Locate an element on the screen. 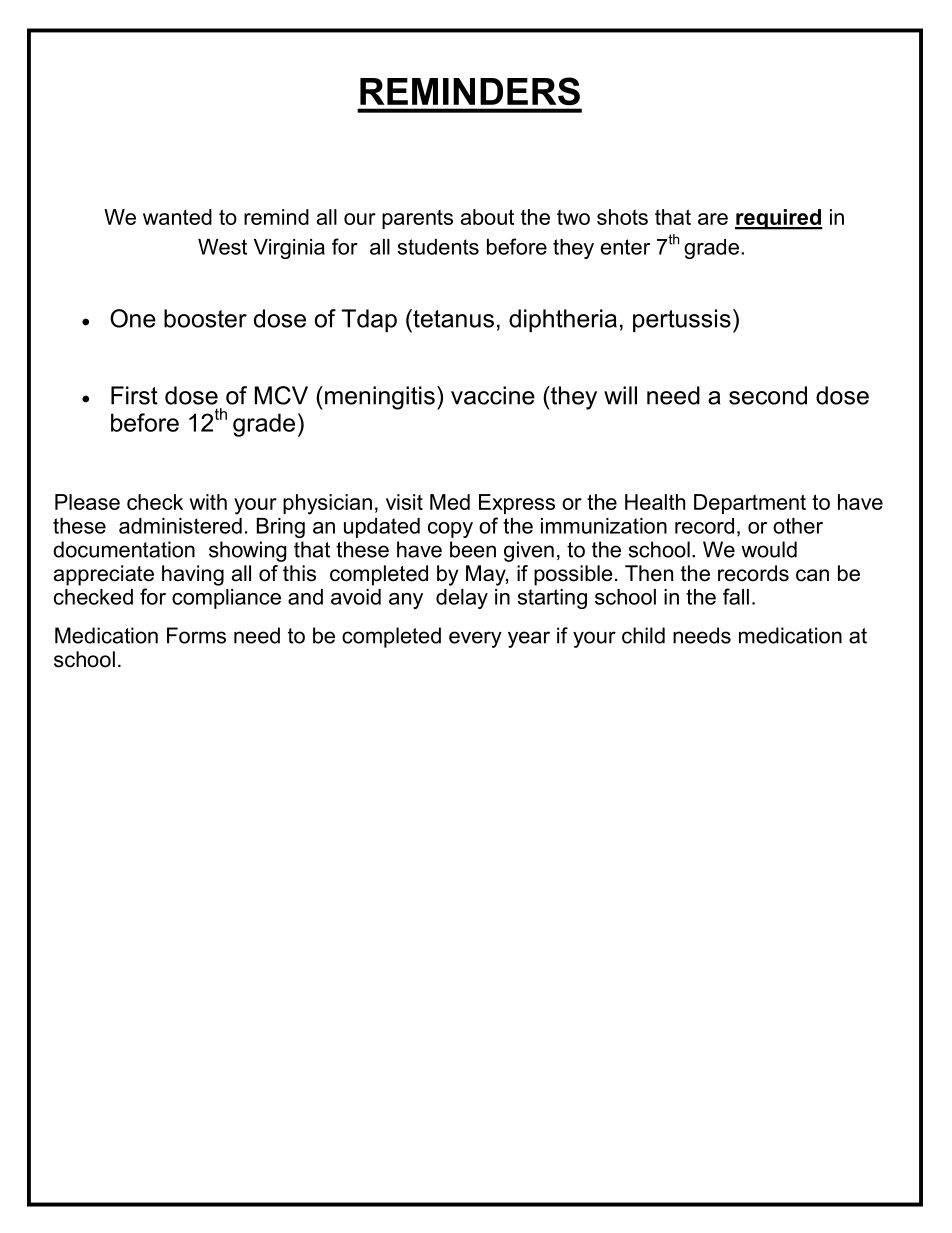 The image size is (952, 1233). required is located at coordinates (779, 219).
